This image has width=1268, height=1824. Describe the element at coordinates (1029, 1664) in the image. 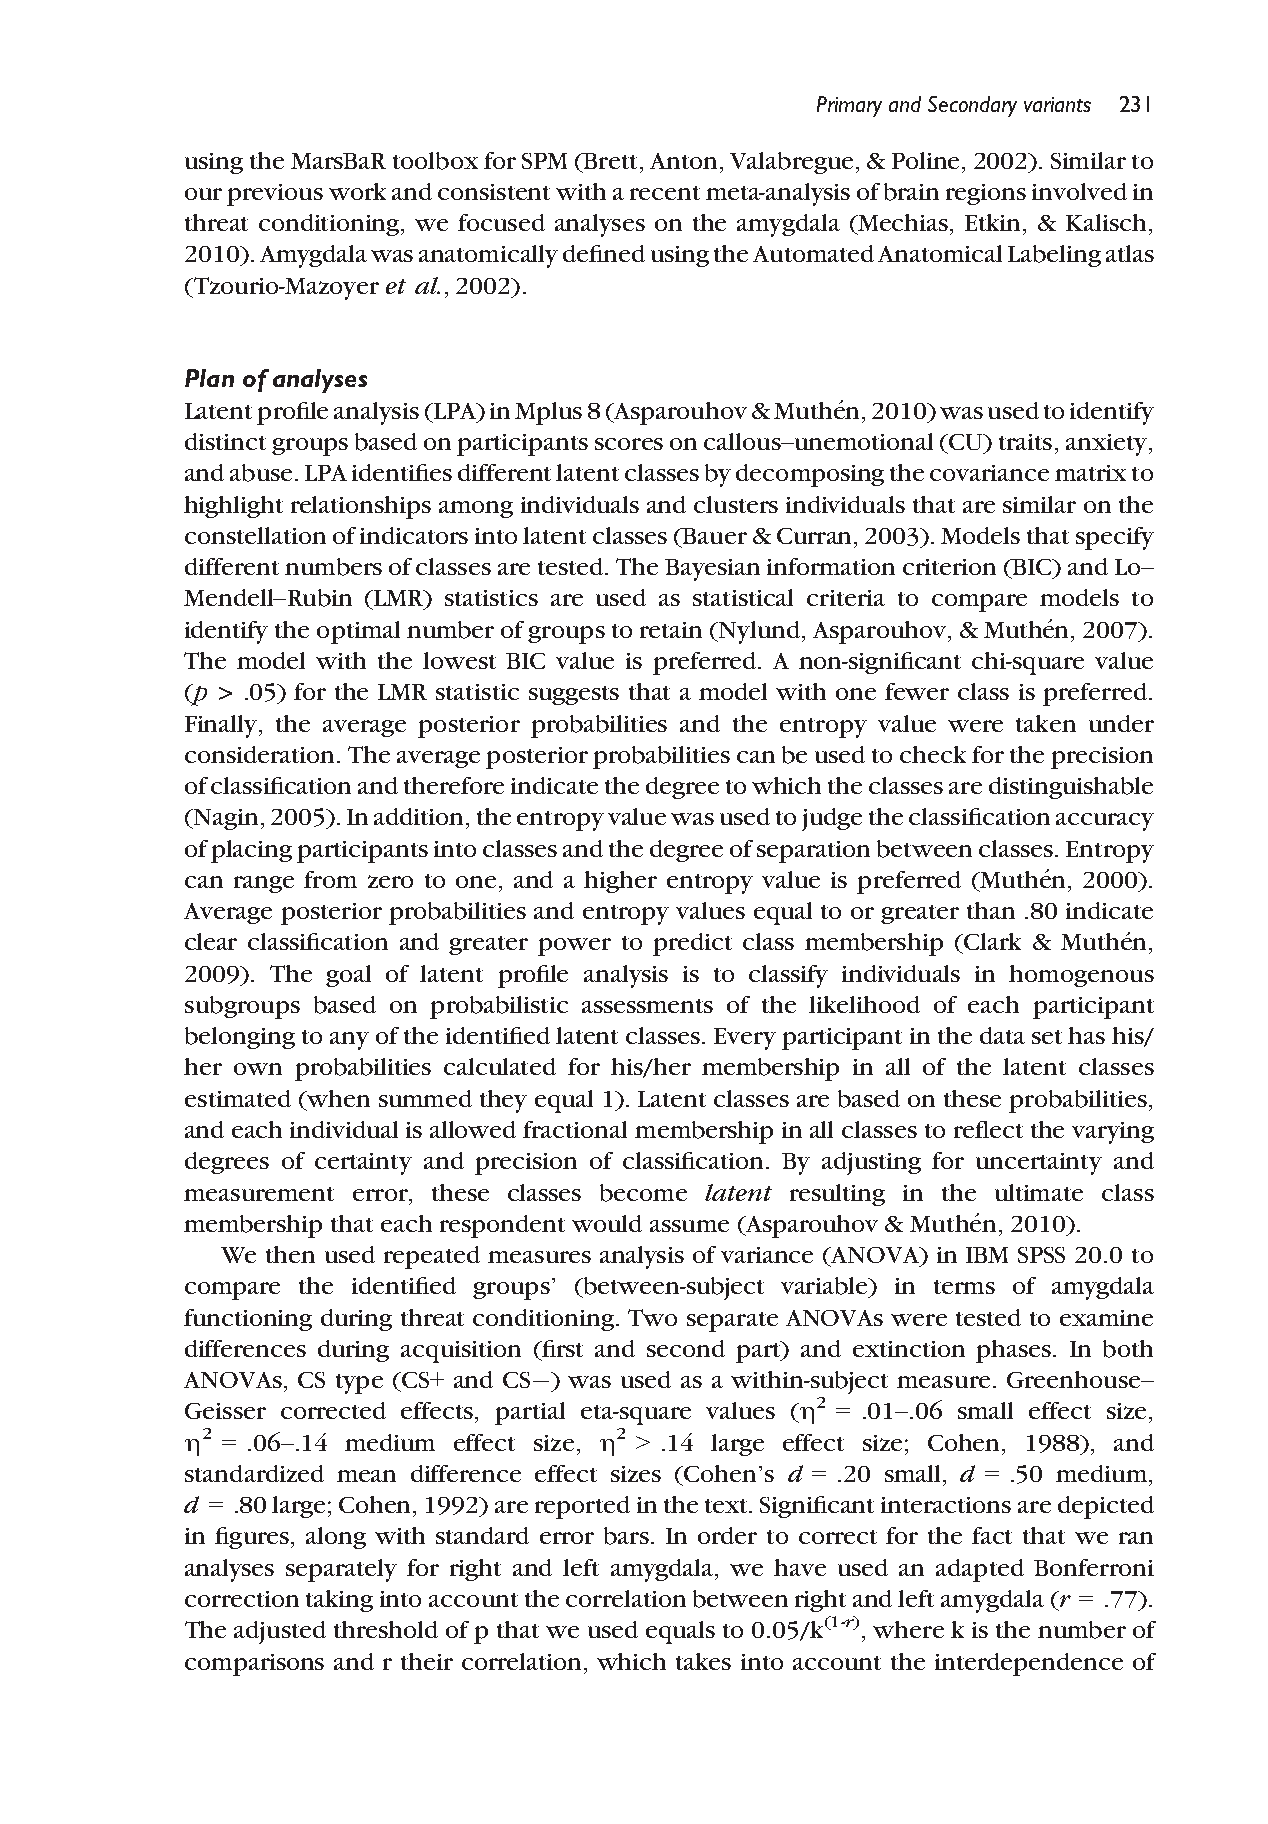

I see `interdependence` at that location.
